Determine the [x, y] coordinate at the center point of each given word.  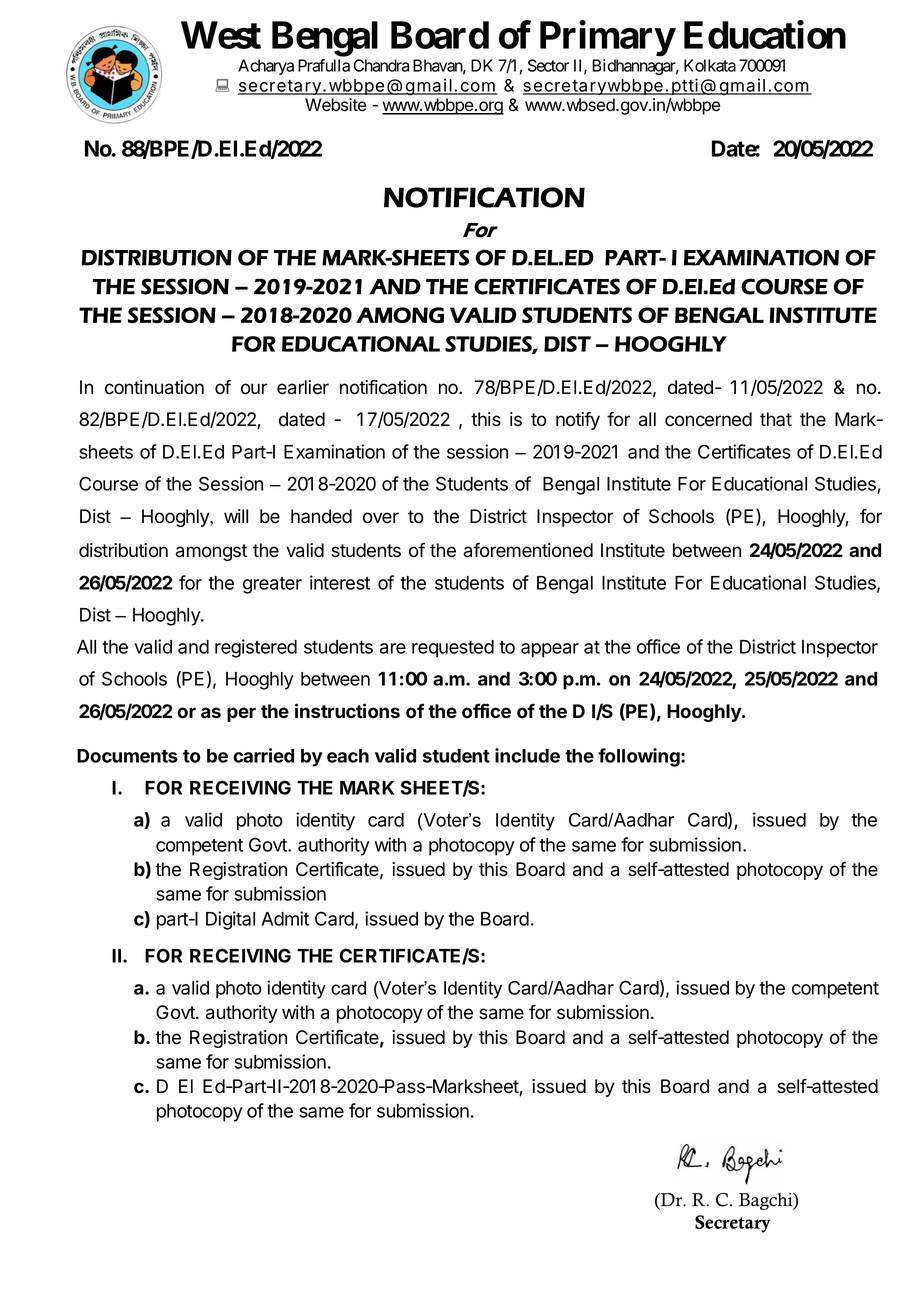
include [527, 755]
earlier [303, 387]
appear [550, 650]
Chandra [381, 65]
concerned [708, 419]
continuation [154, 387]
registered [256, 648]
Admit [285, 918]
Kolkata [710, 65]
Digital [230, 920]
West [221, 35]
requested [453, 649]
